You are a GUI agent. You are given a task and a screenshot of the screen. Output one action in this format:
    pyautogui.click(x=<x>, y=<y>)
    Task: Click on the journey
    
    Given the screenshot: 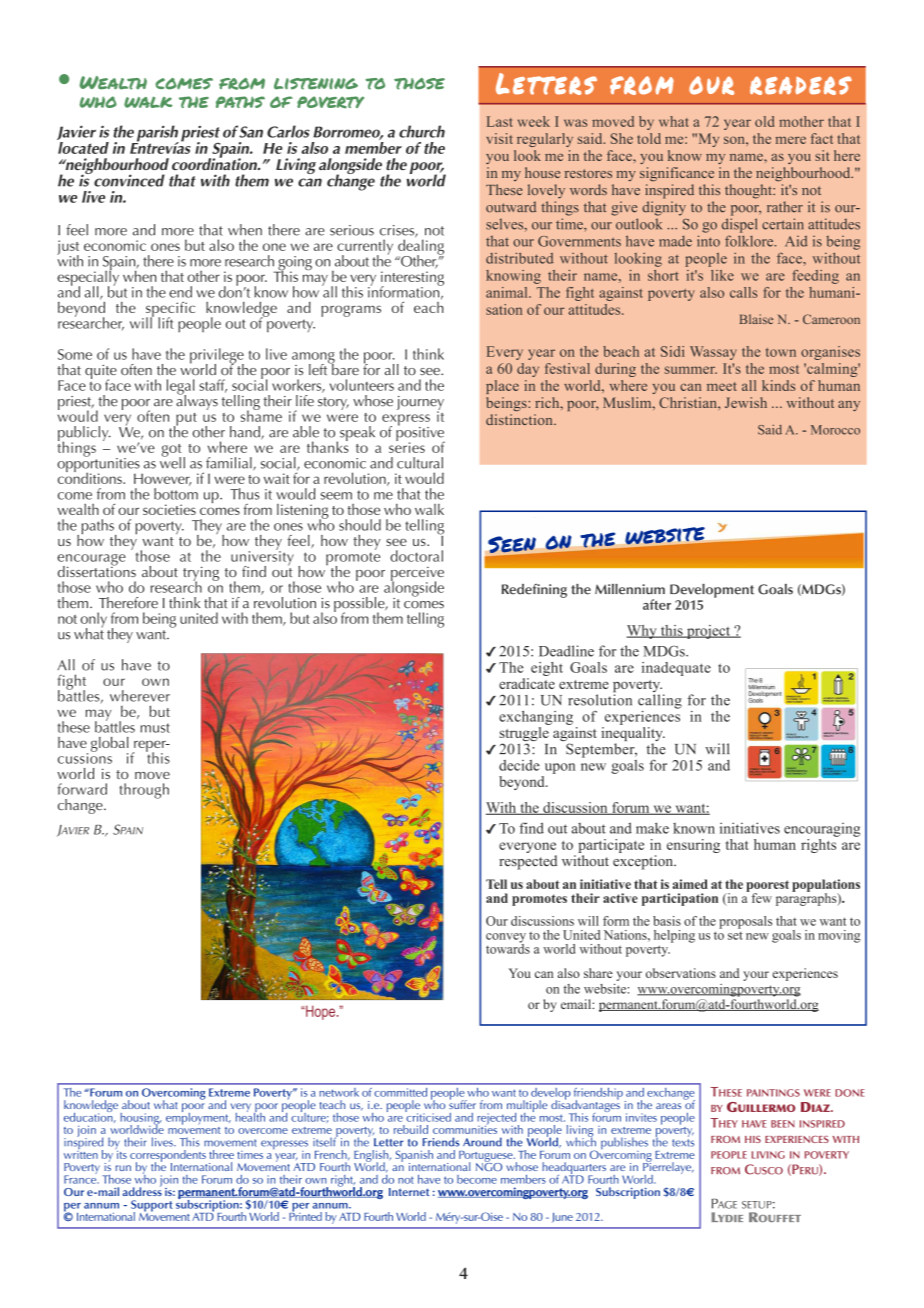 What is the action you would take?
    pyautogui.click(x=420, y=404)
